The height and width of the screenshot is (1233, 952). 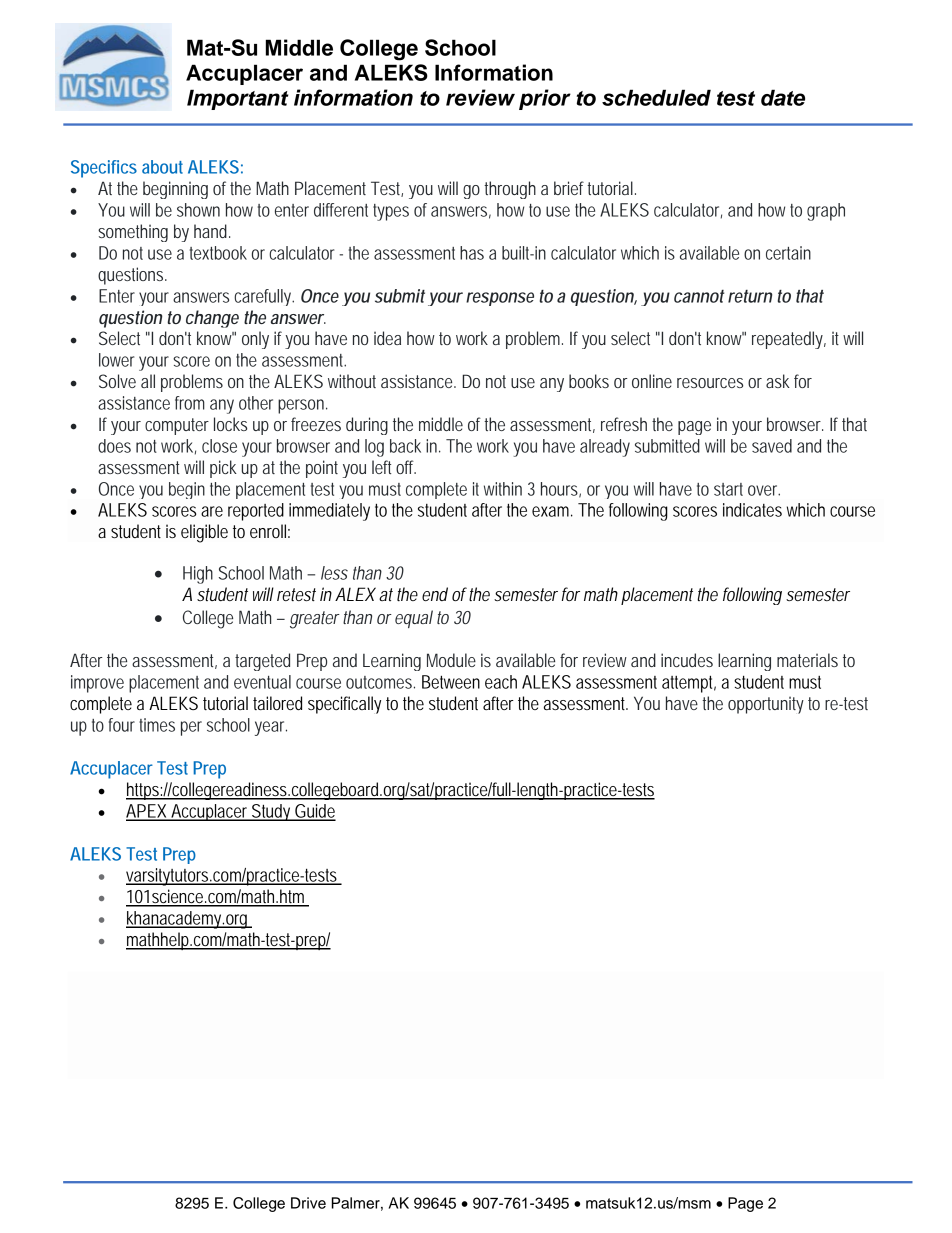 I want to click on about, so click(x=162, y=167).
